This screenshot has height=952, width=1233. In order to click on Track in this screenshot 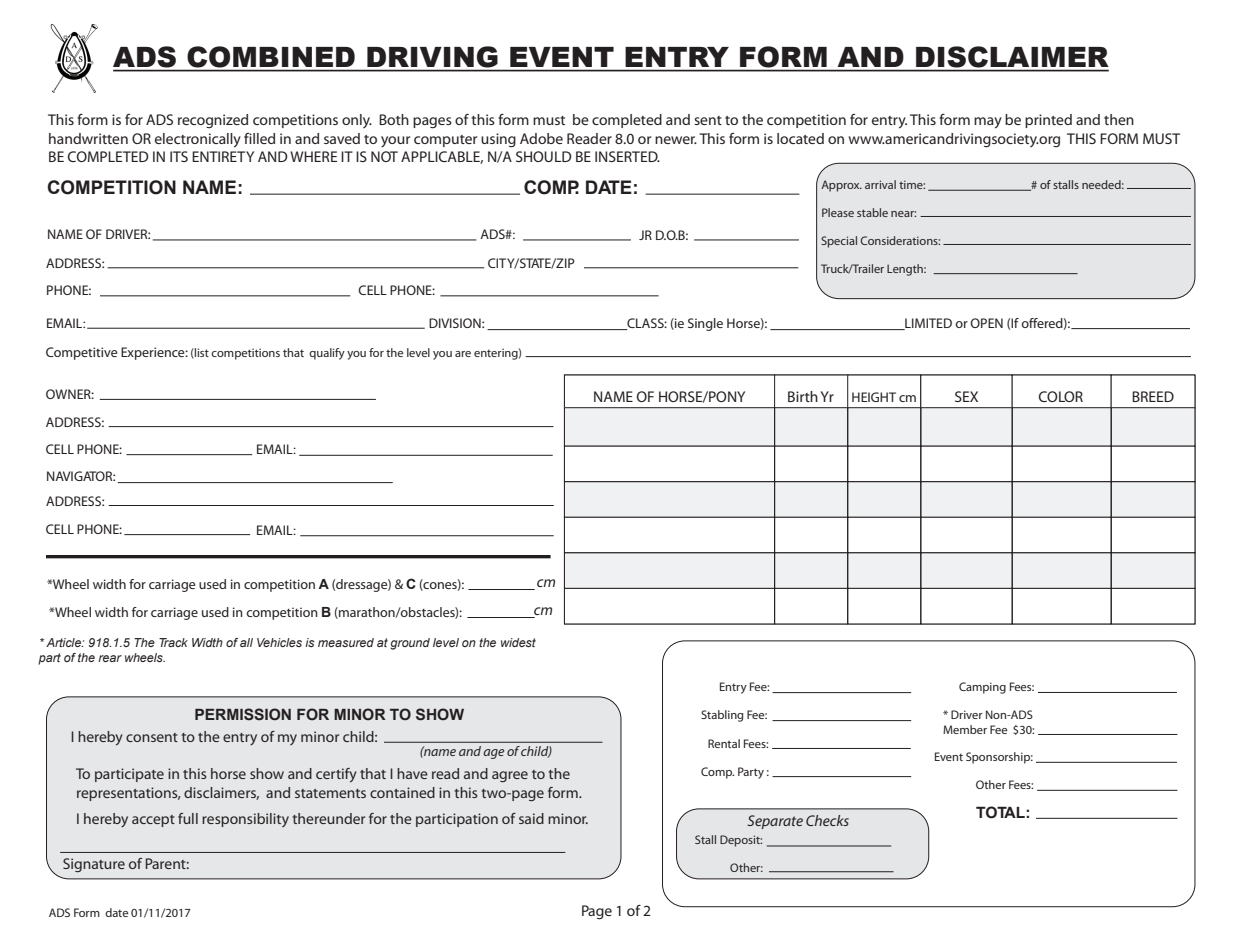, I will do `click(173, 642)`.
